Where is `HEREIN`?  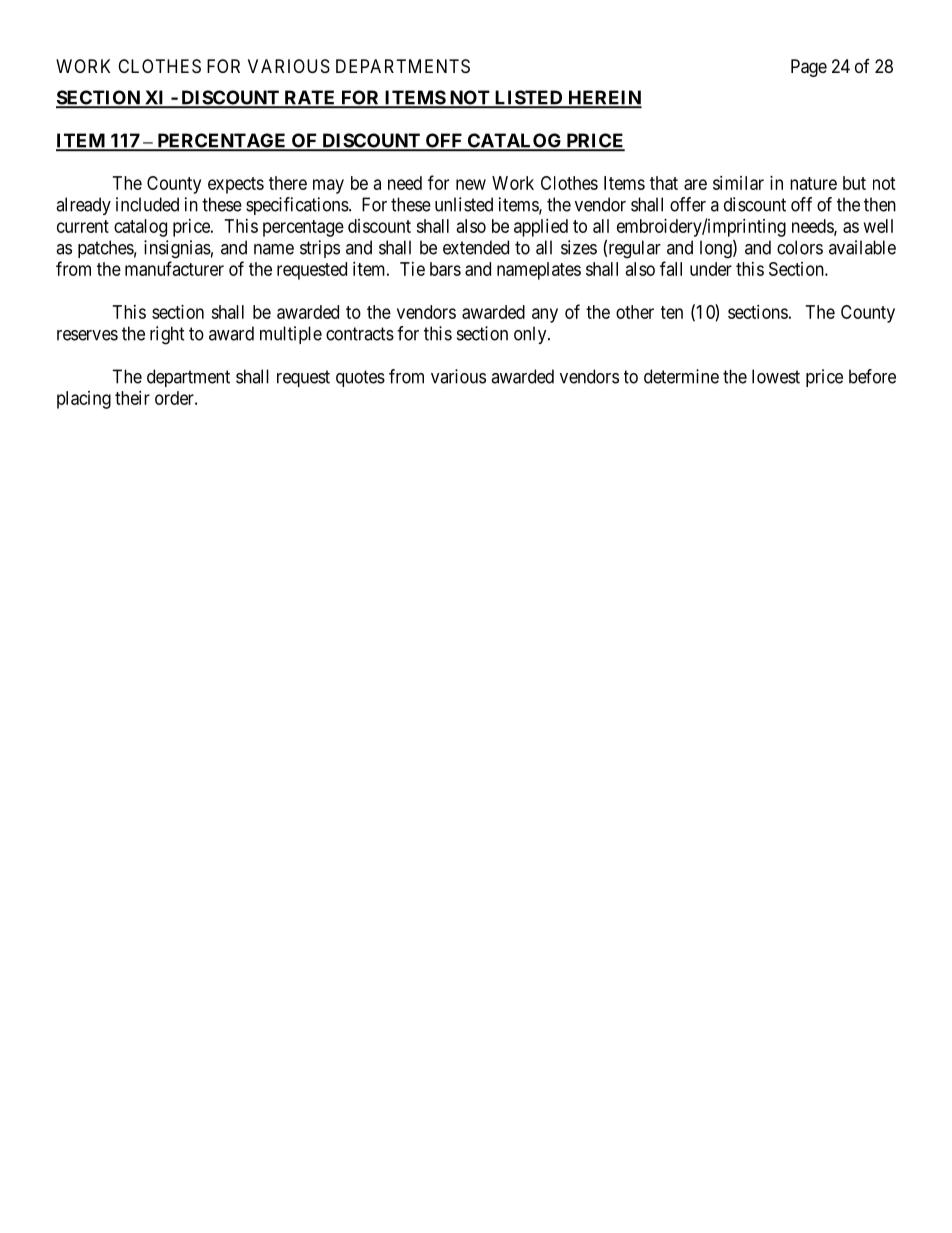 HEREIN is located at coordinates (604, 98).
